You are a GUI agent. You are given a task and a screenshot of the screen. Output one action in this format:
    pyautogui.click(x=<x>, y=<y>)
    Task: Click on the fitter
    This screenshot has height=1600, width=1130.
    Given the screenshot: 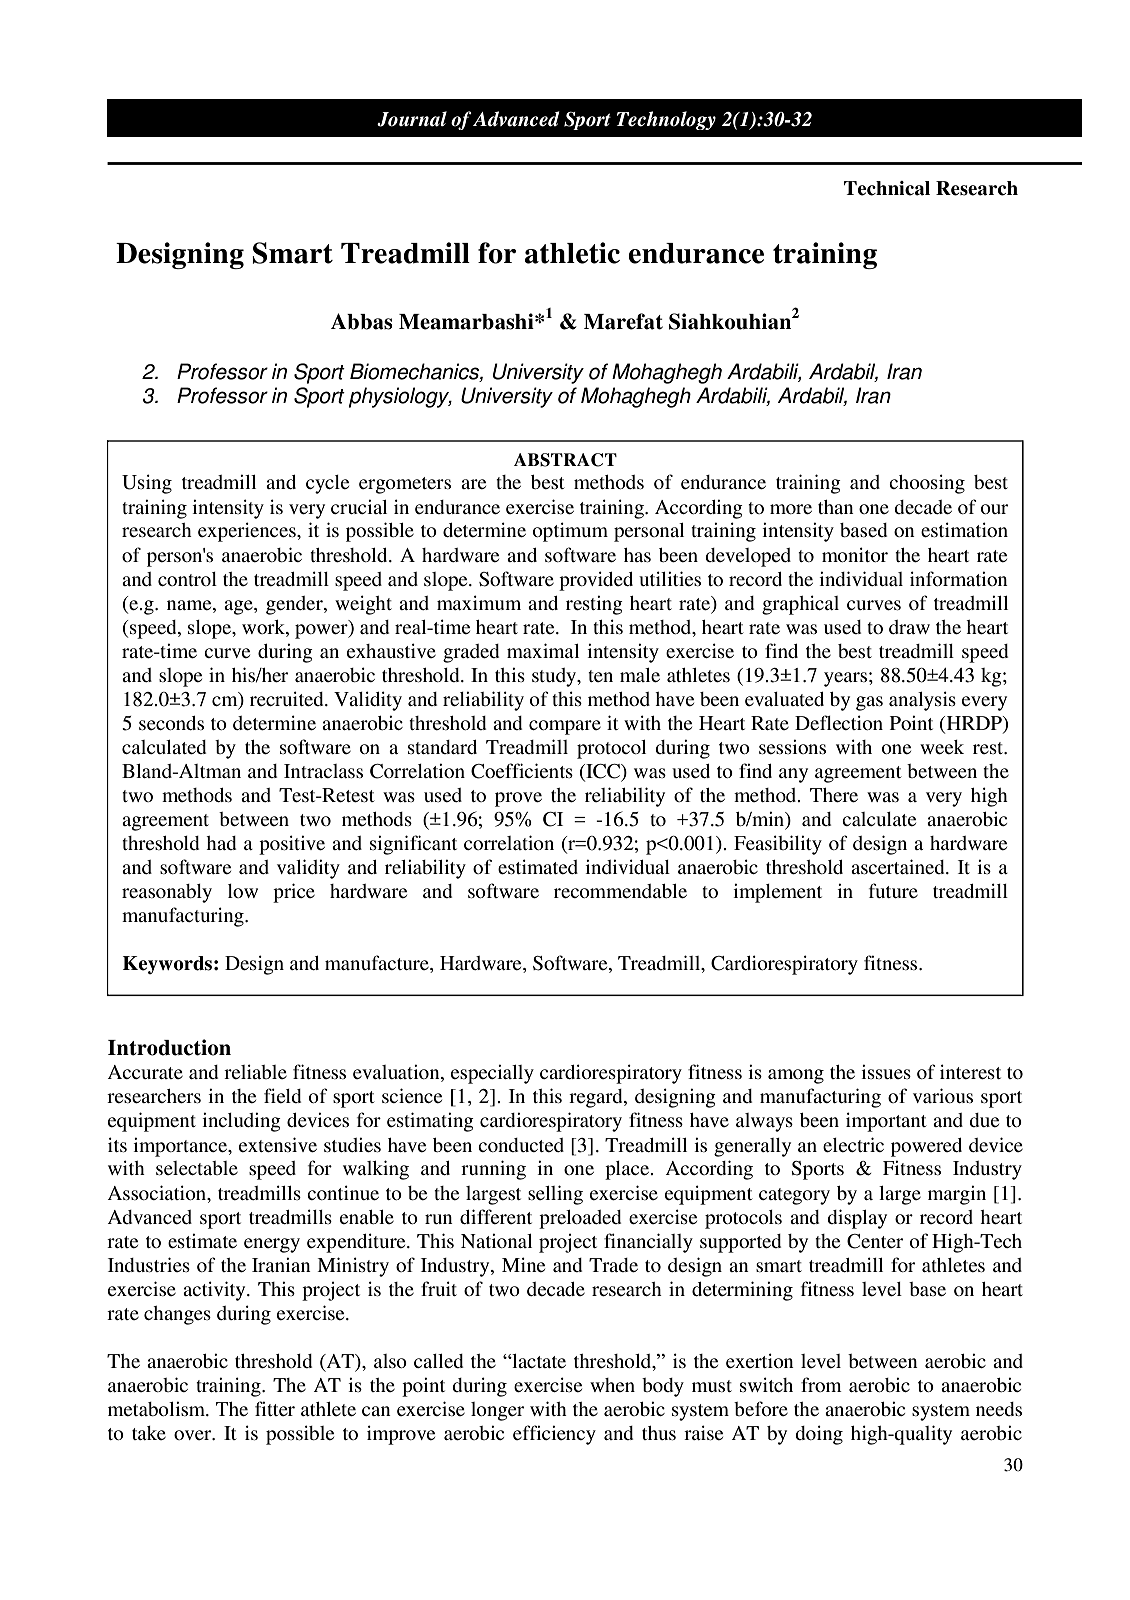 What is the action you would take?
    pyautogui.click(x=275, y=1408)
